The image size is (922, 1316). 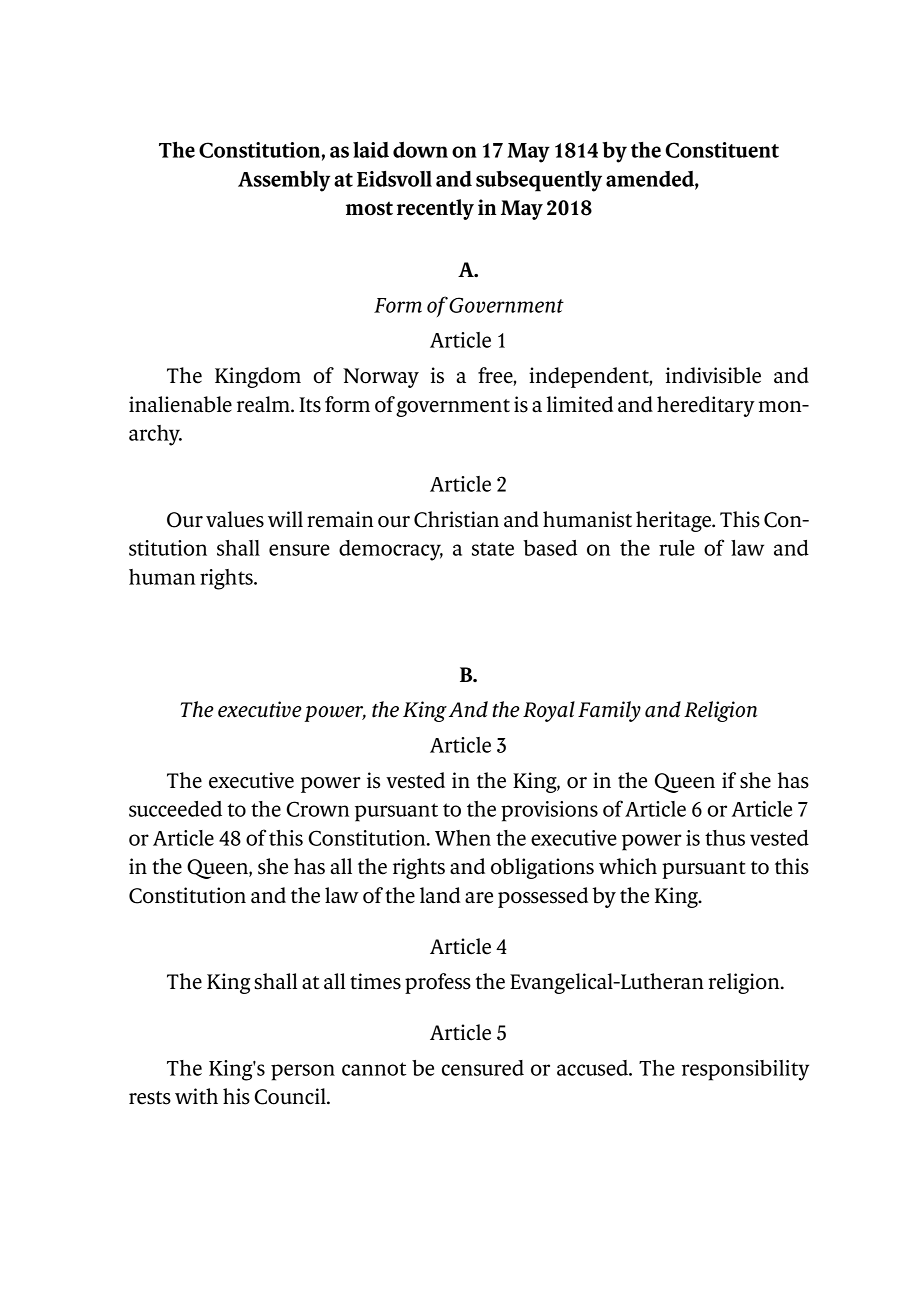 What do you see at coordinates (175, 809) in the document?
I see `succeeded` at bounding box center [175, 809].
